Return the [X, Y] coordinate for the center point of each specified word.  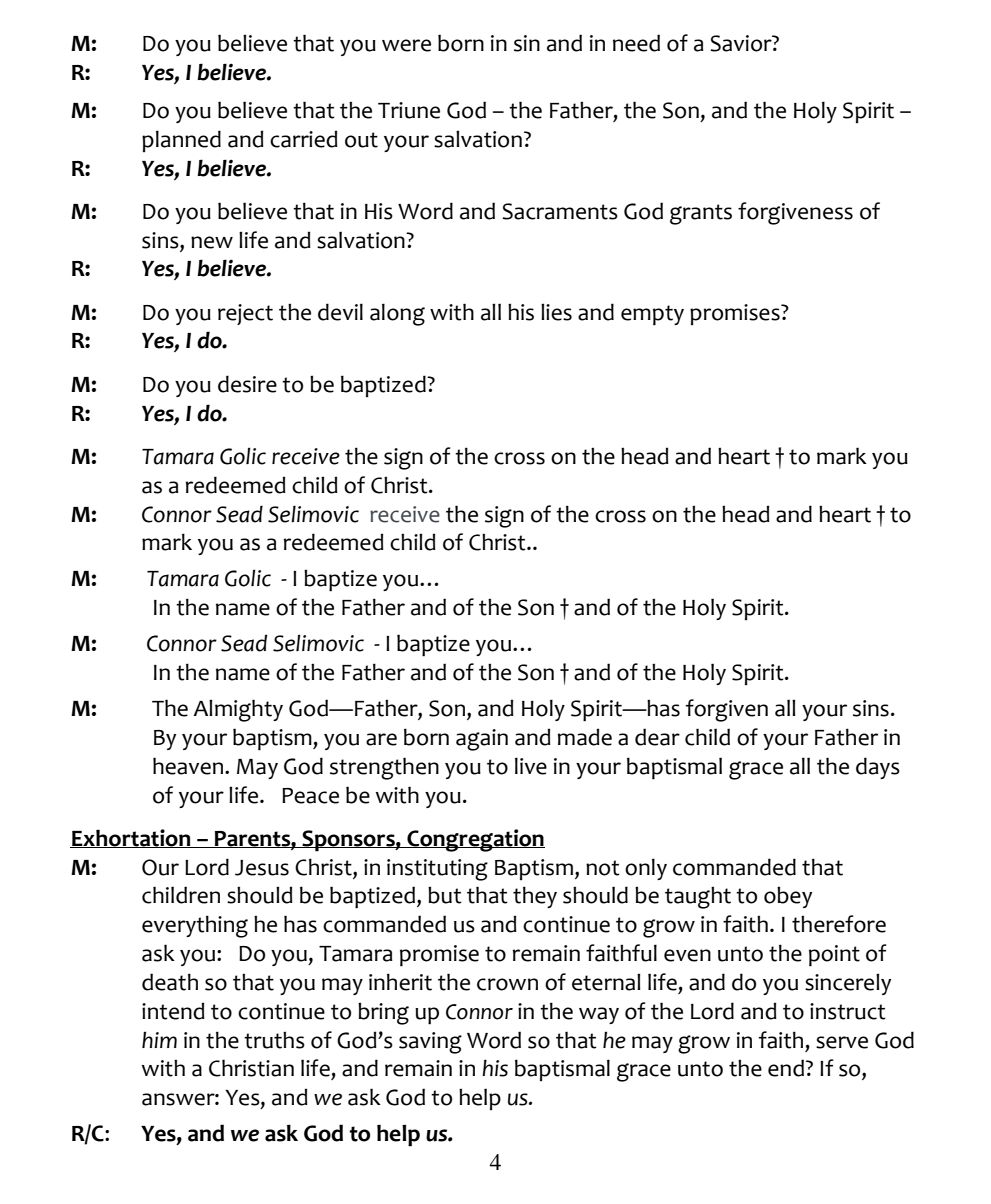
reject [245, 314]
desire [247, 384]
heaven [188, 766]
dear [657, 737]
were [406, 45]
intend [173, 1011]
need [636, 43]
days [878, 768]
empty [652, 315]
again [482, 740]
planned [181, 141]
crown [507, 984]
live [531, 766]
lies [556, 312]
